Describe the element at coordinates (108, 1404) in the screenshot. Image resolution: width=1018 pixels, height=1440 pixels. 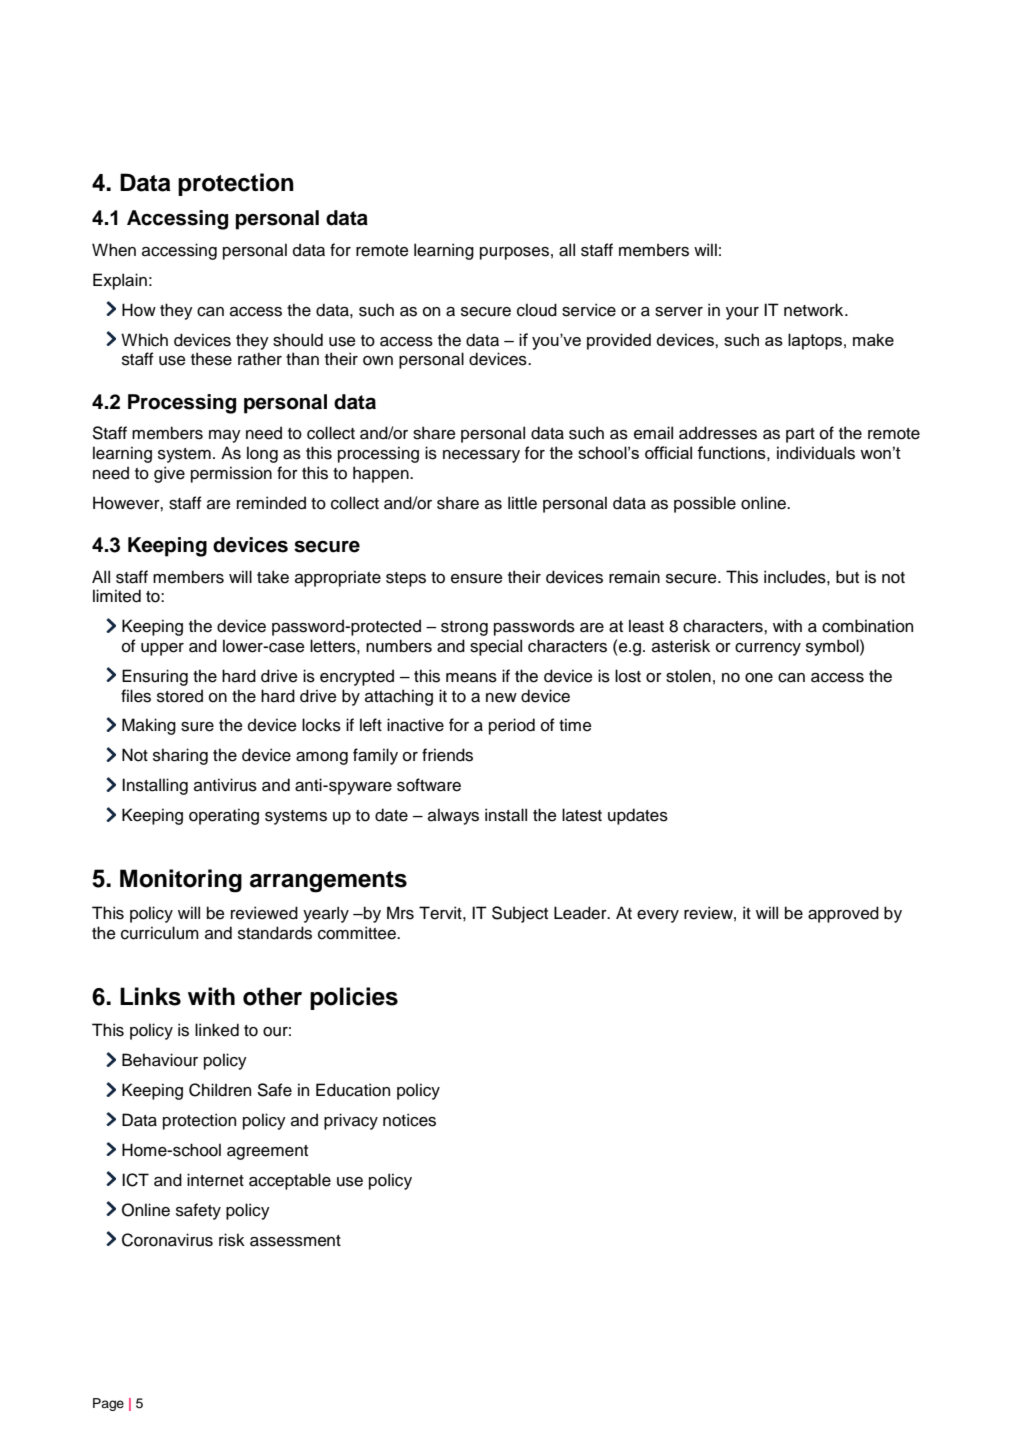
I see `Page` at that location.
